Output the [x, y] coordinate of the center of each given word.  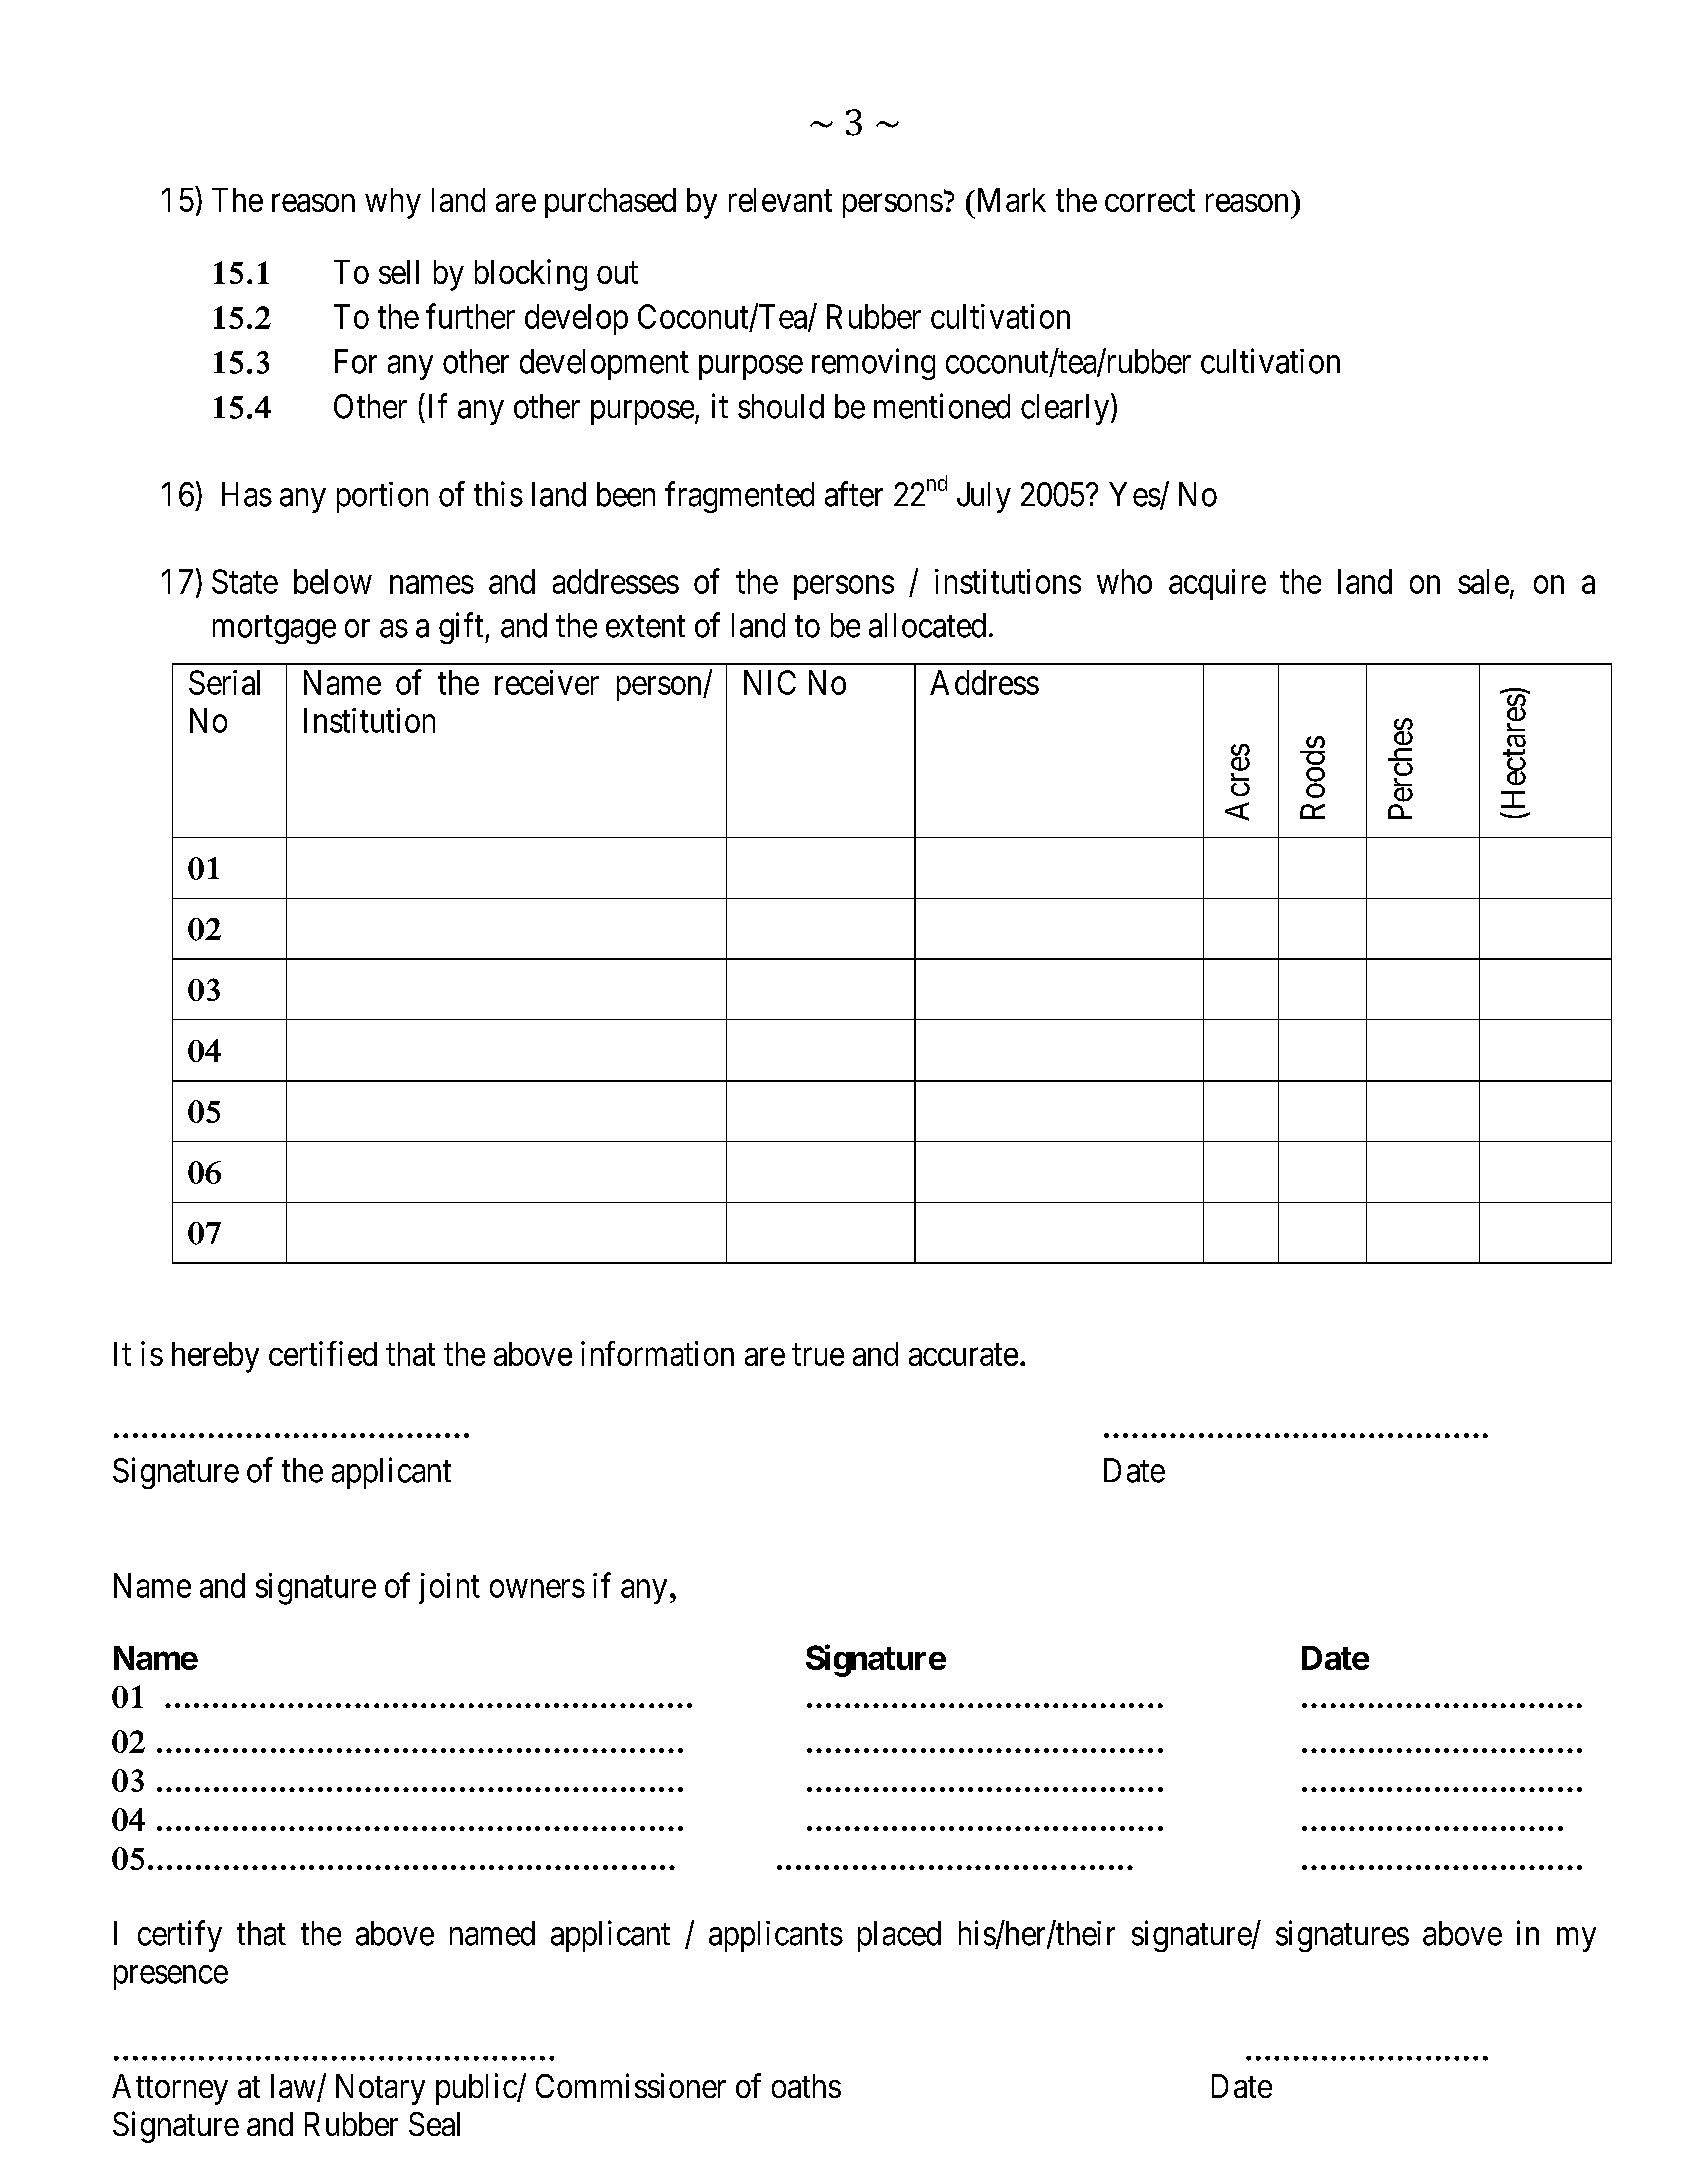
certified [323, 1353]
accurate [963, 1355]
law [294, 2087]
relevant [780, 200]
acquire [1217, 584]
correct [1150, 201]
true [818, 1355]
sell [399, 272]
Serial [224, 682]
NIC [770, 682]
